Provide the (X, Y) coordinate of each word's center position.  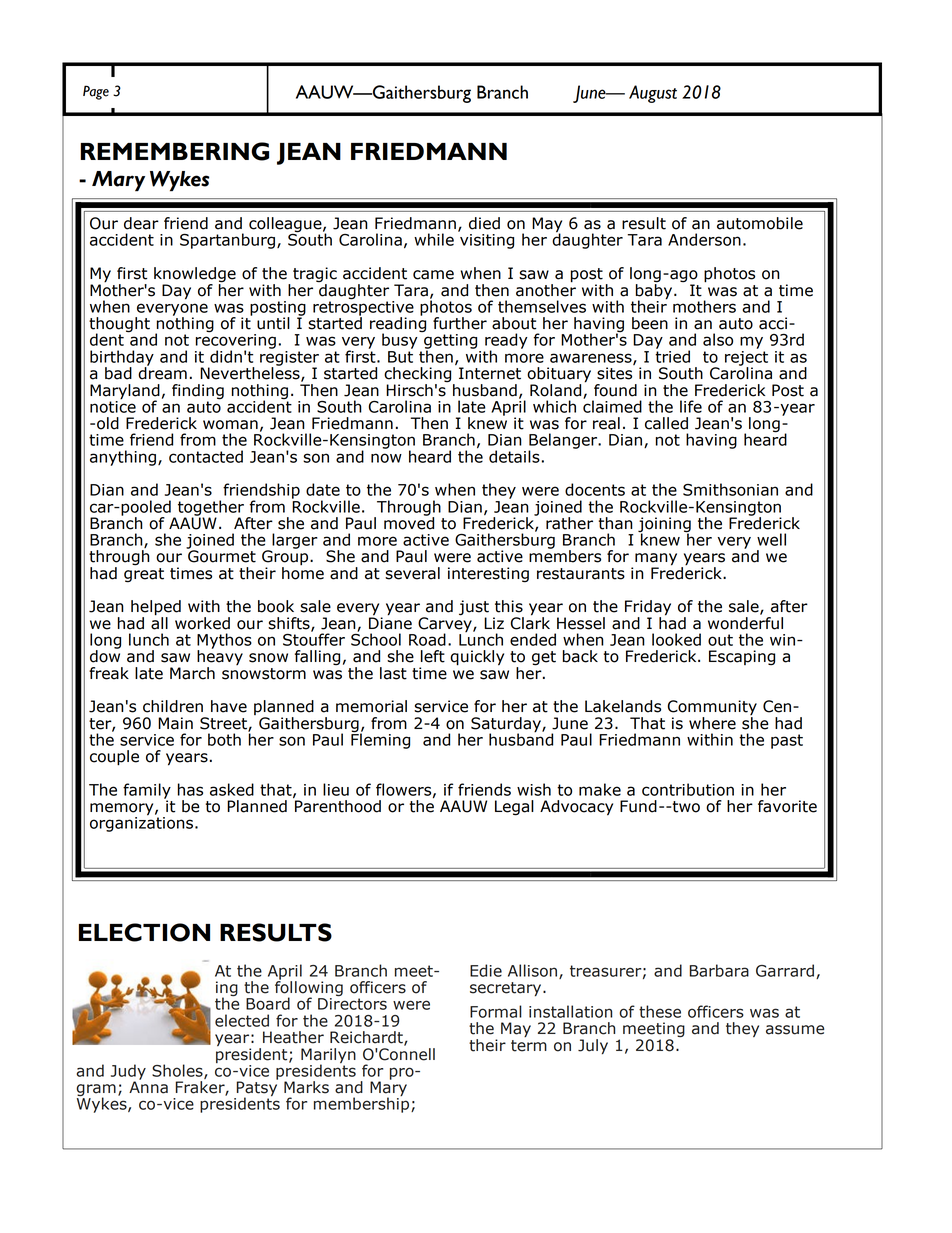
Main (175, 723)
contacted (206, 456)
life (691, 406)
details (514, 456)
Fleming (380, 740)
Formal (496, 1011)
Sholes (178, 1071)
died (484, 223)
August (653, 94)
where (712, 723)
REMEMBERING (175, 151)
